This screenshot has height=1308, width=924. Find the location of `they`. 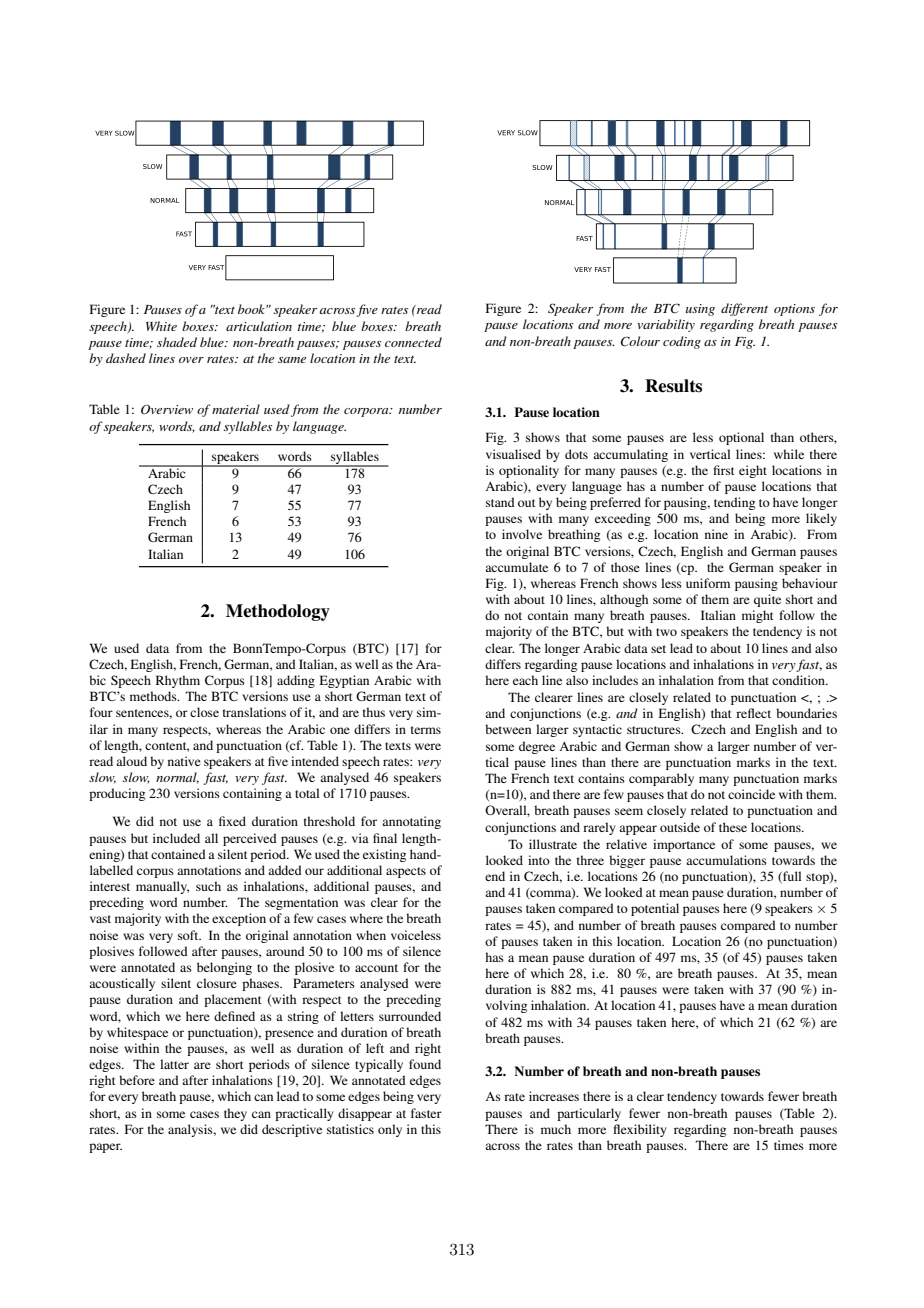

they is located at coordinates (235, 1114).
